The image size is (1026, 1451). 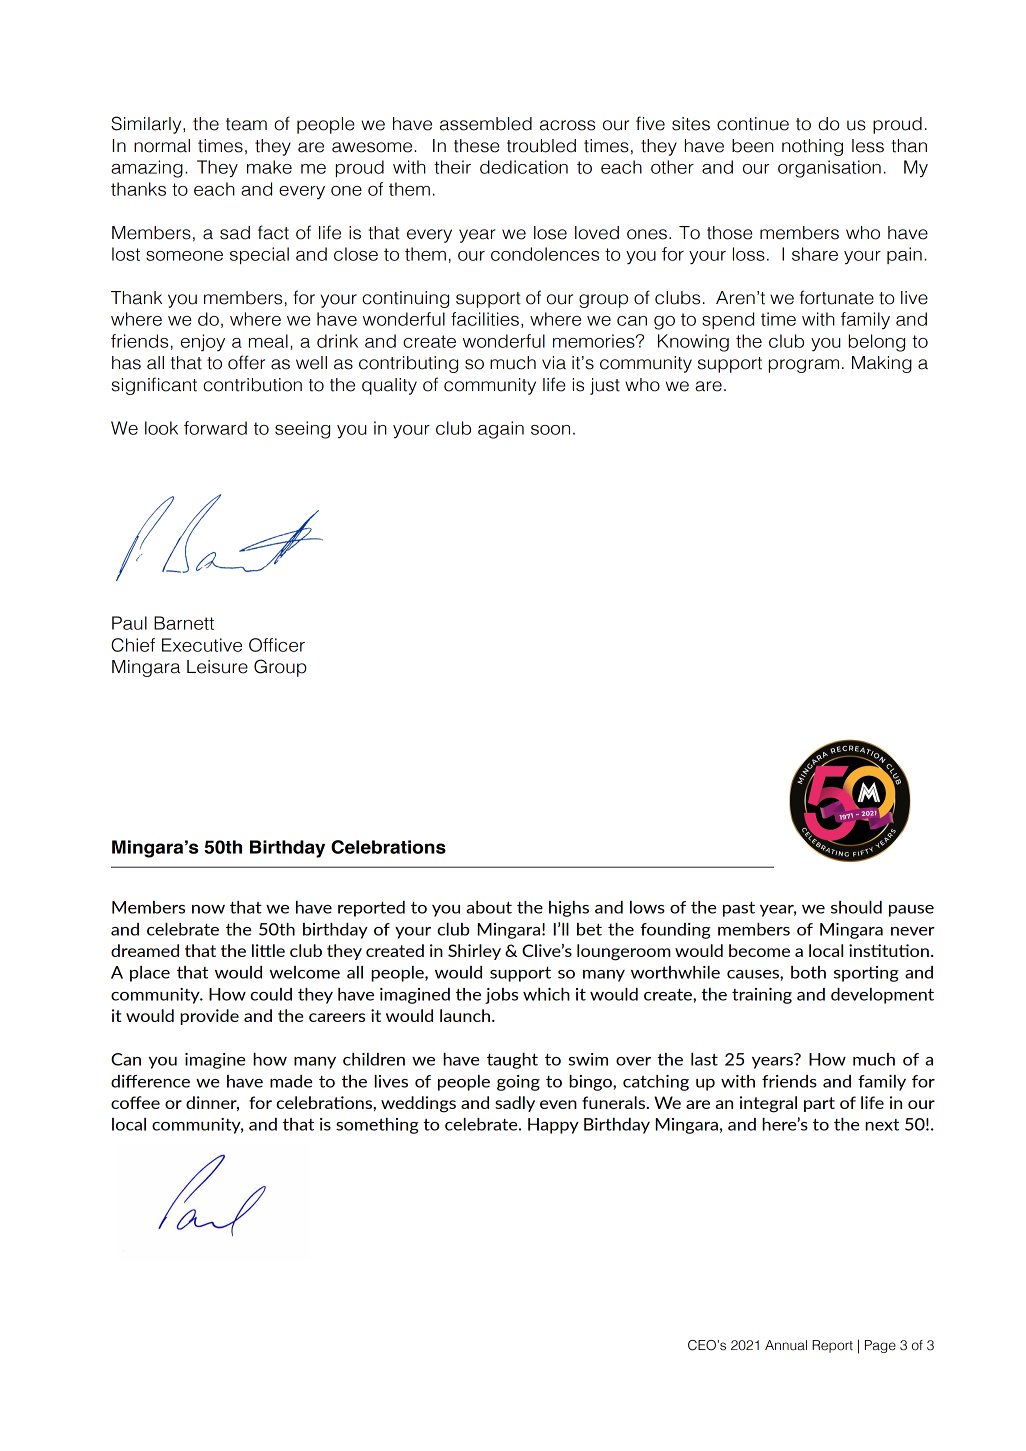 I want to click on dedication, so click(x=524, y=167).
